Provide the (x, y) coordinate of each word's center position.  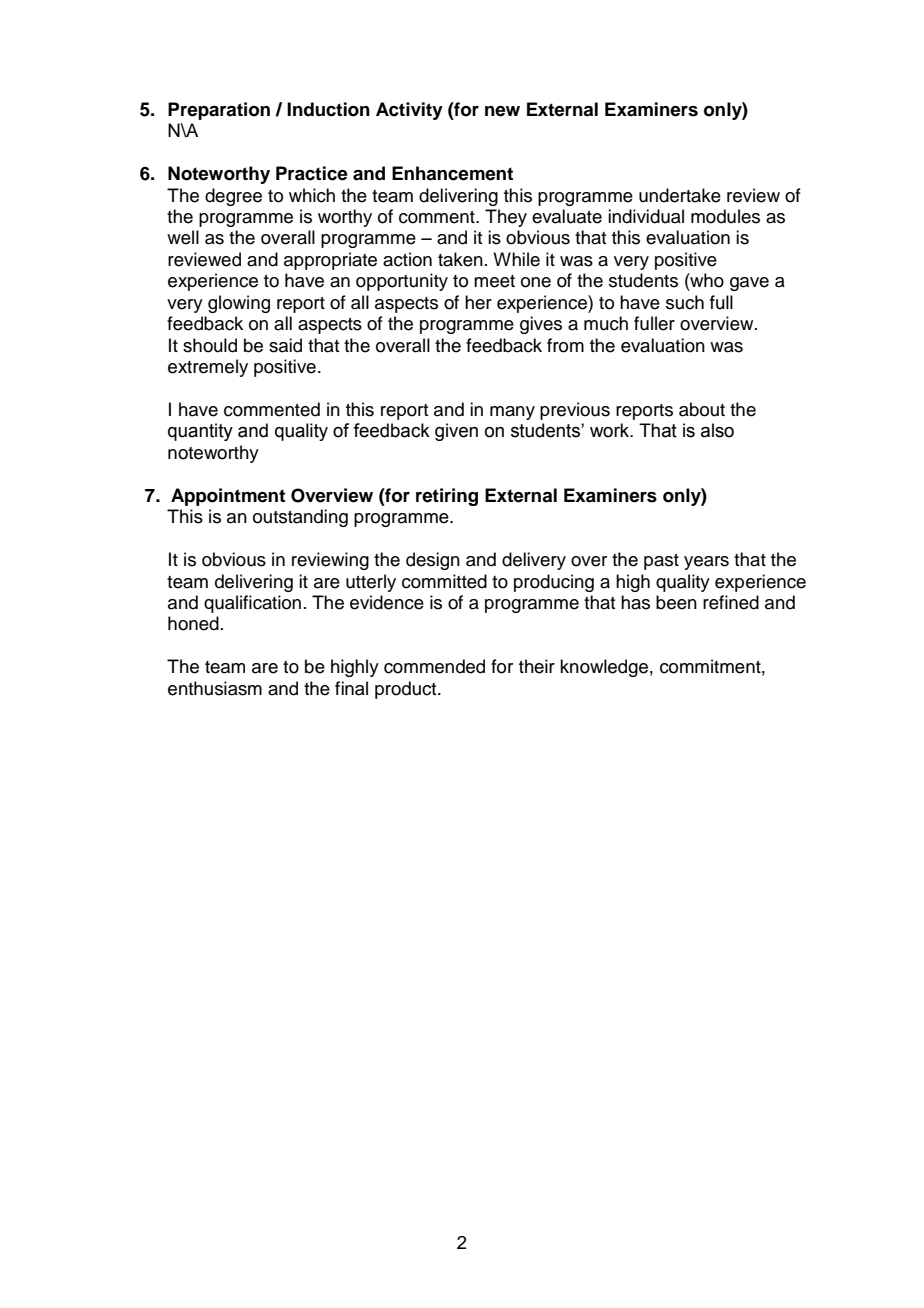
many (512, 413)
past (661, 562)
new (502, 111)
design (433, 561)
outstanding (300, 518)
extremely (208, 368)
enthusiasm (215, 688)
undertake (680, 195)
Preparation (219, 111)
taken (460, 259)
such (685, 302)
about (702, 409)
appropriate (330, 261)
